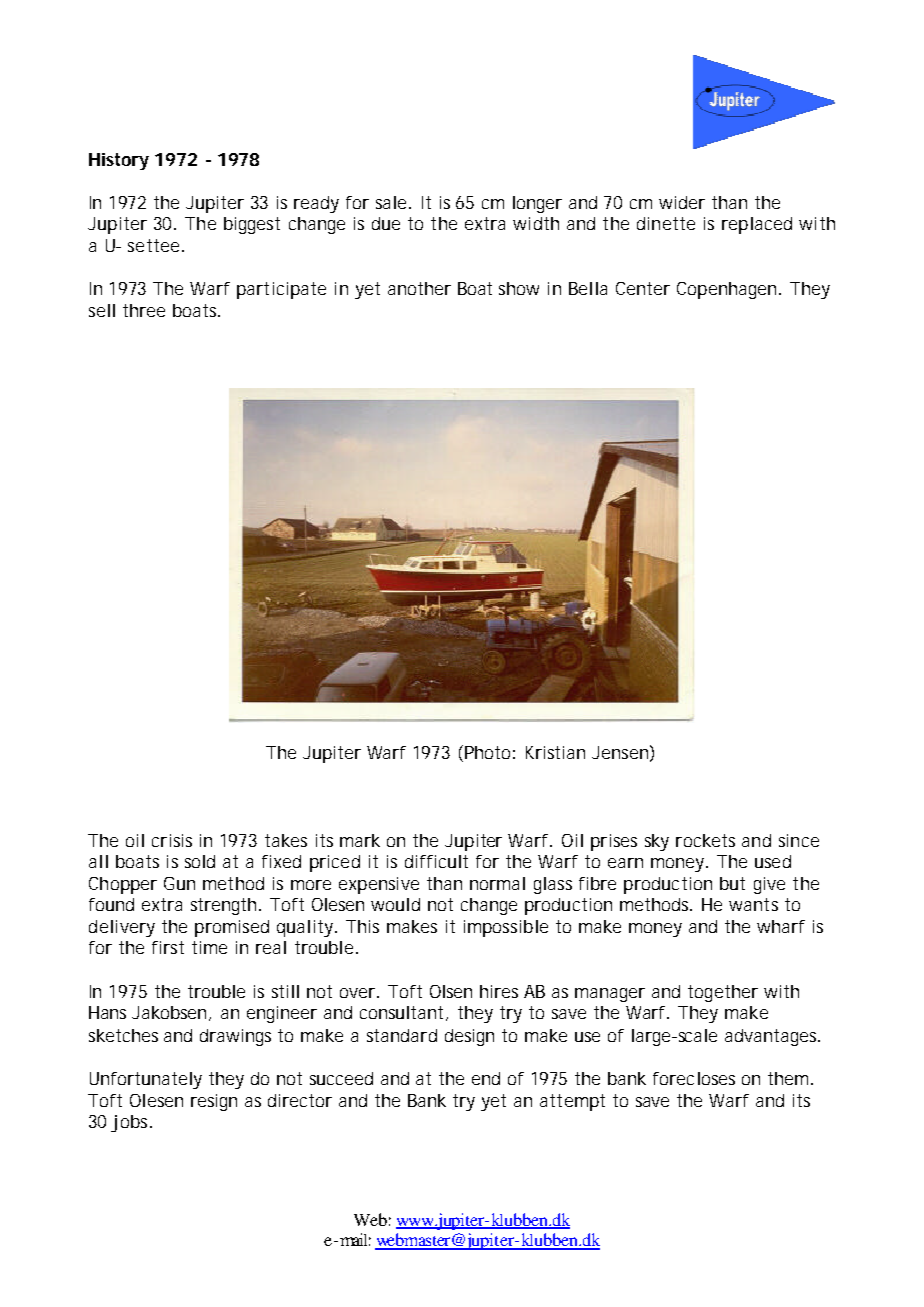 The height and width of the screenshot is (1307, 924). Describe the element at coordinates (486, 1078) in the screenshot. I see `end` at that location.
